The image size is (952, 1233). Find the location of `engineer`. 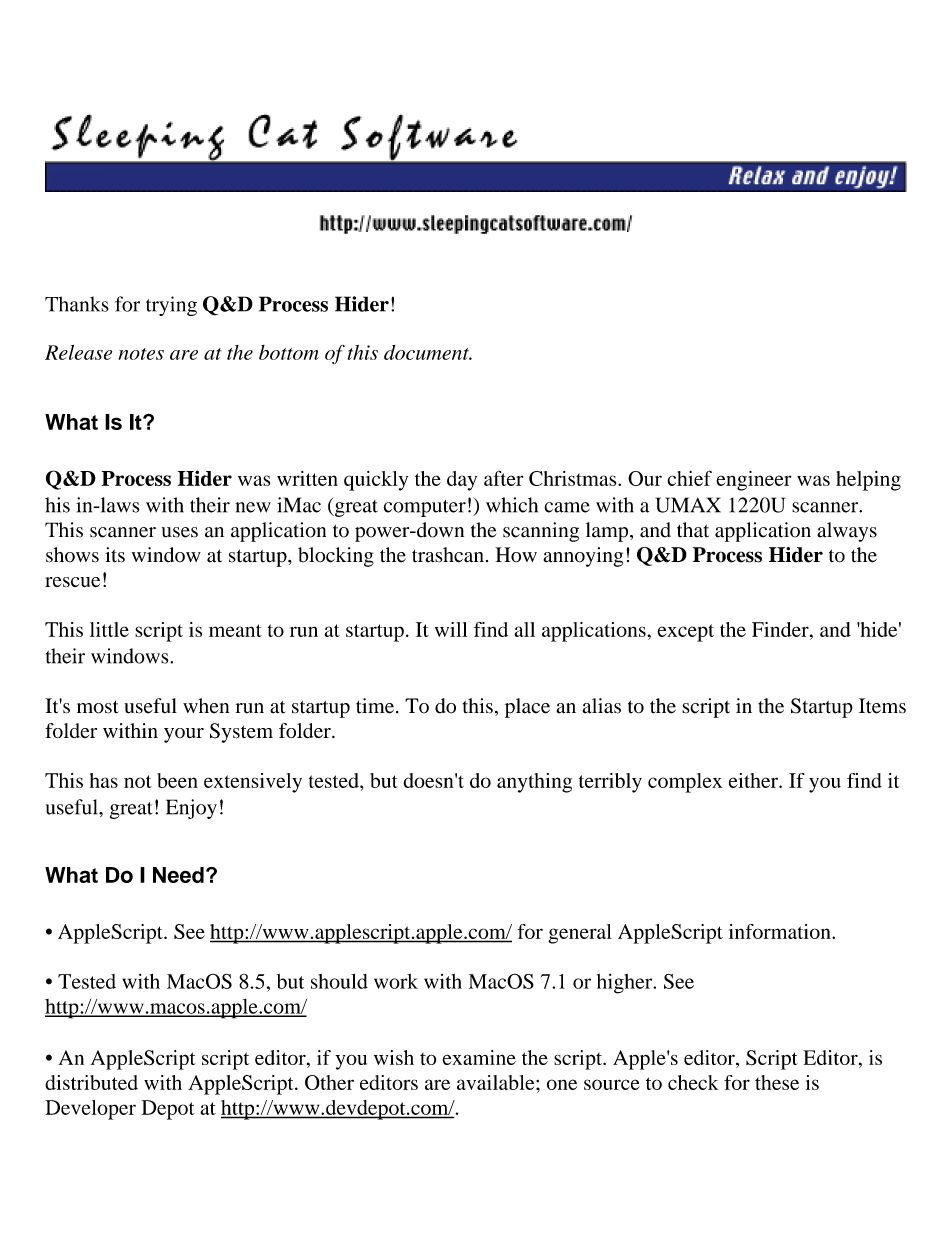

engineer is located at coordinates (753, 481).
